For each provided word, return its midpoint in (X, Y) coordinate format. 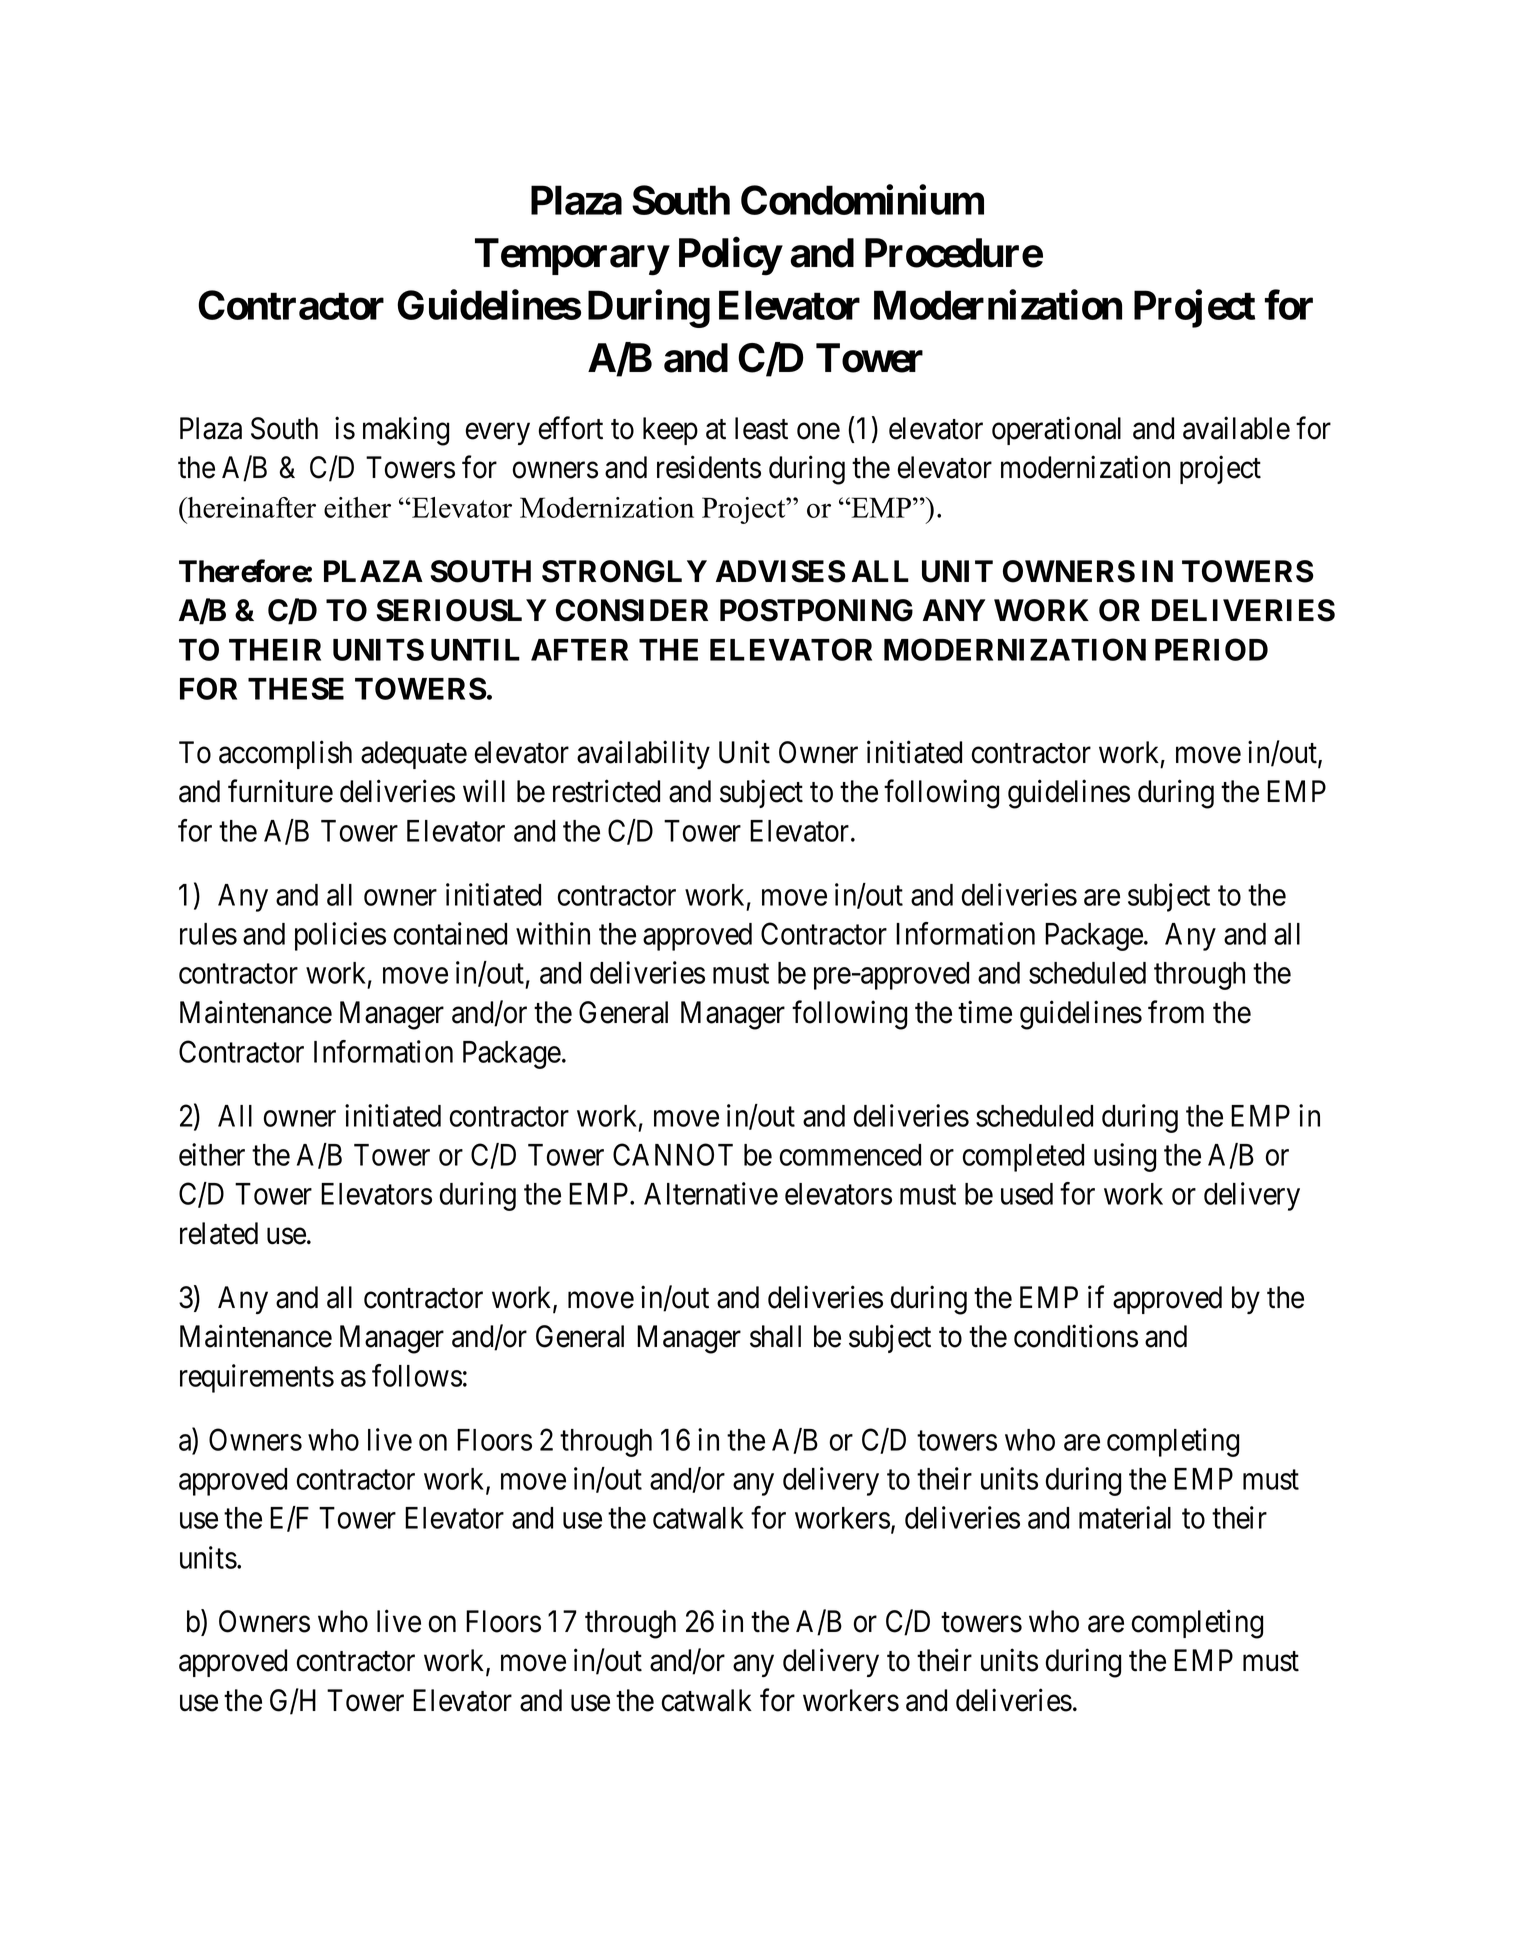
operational (1056, 430)
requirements (257, 1378)
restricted (606, 791)
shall (775, 1336)
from (1176, 1012)
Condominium (862, 200)
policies (340, 936)
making (406, 431)
